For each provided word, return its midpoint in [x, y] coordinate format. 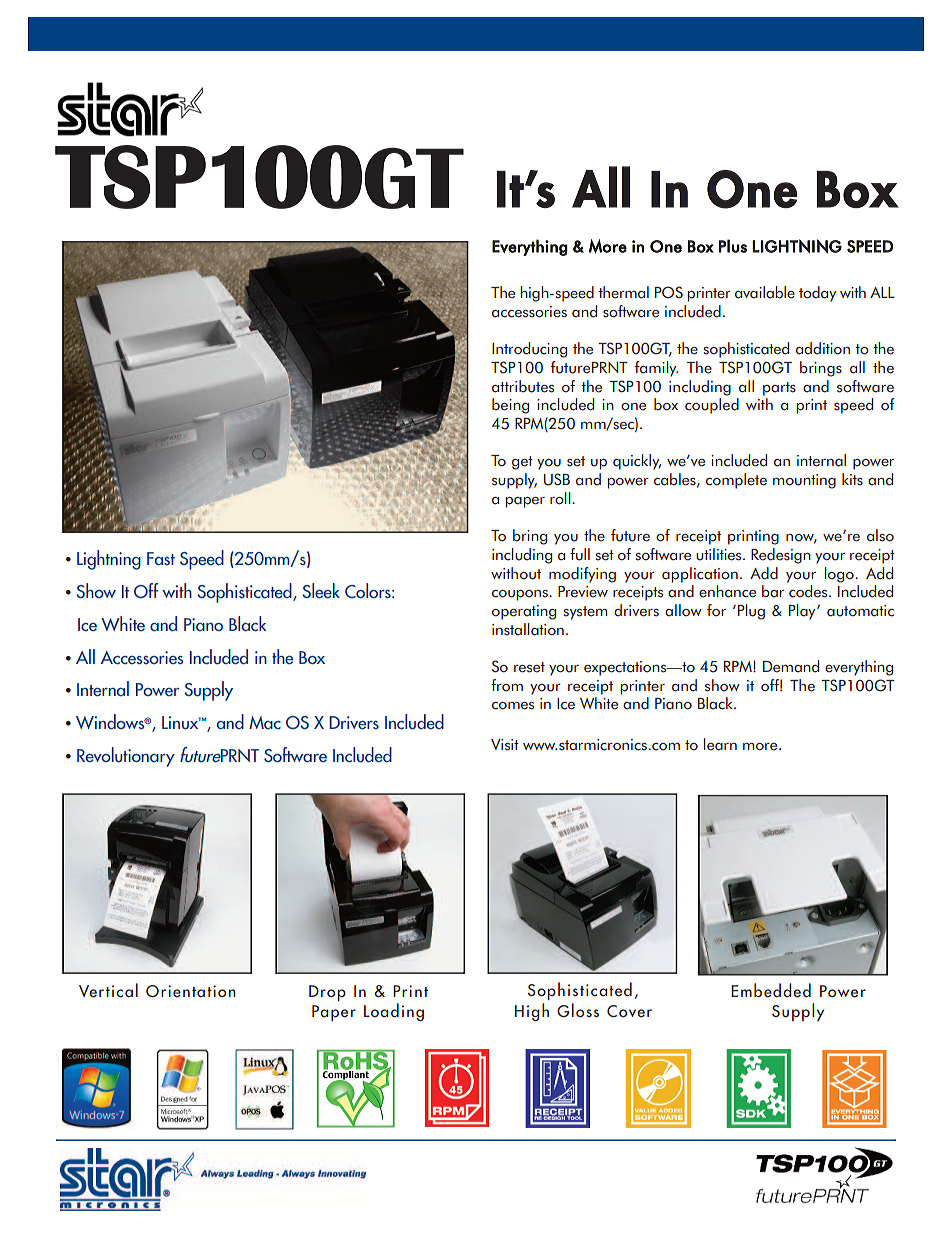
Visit [505, 745]
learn [720, 744]
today [817, 294]
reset [529, 667]
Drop [327, 993]
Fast [161, 559]
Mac [265, 723]
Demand [791, 666]
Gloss [578, 1010]
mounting [804, 481]
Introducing [529, 350]
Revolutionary [126, 757]
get [522, 463]
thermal [623, 292]
